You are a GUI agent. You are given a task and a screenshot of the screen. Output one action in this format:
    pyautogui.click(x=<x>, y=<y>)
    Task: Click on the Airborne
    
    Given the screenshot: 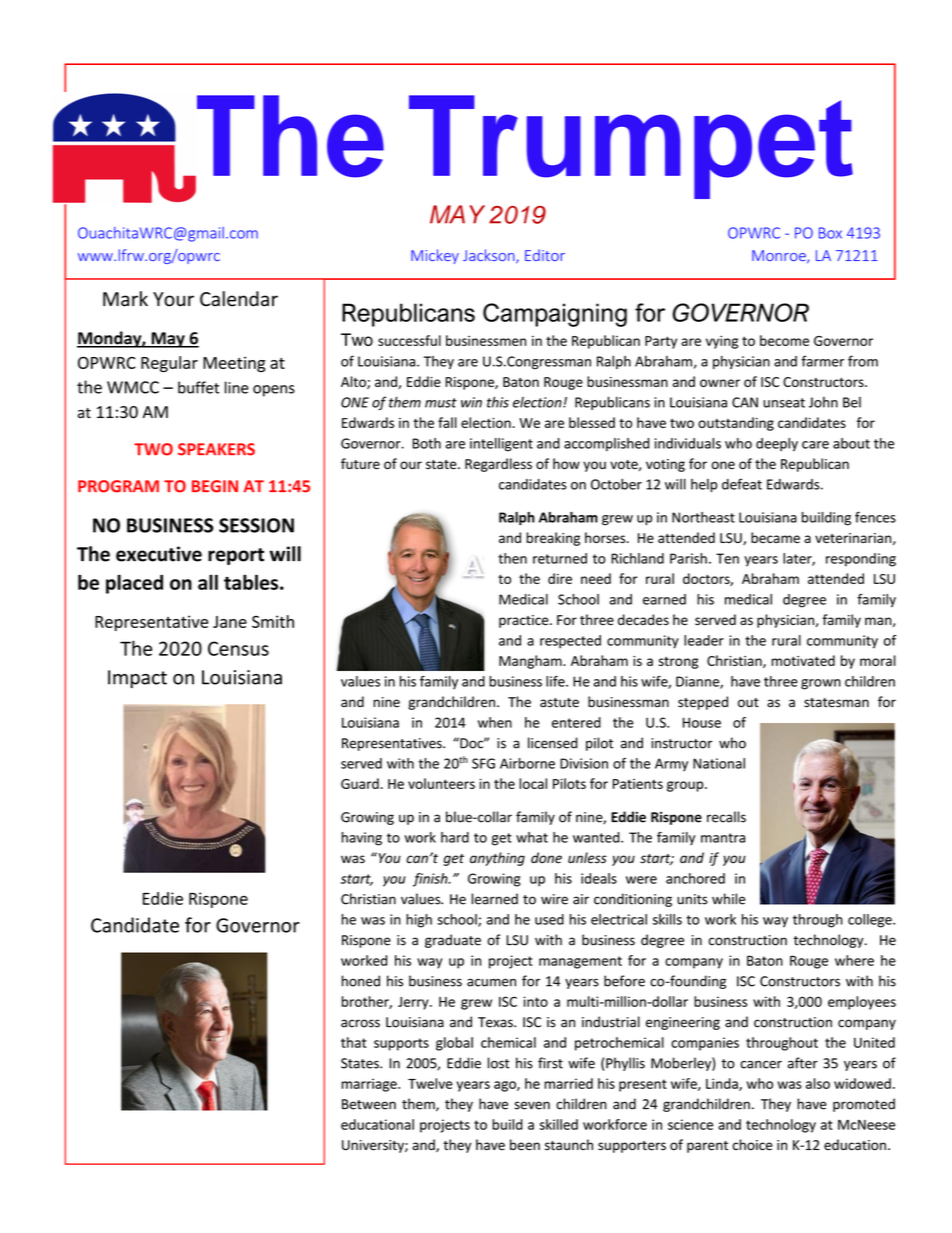 What is the action you would take?
    pyautogui.click(x=527, y=763)
